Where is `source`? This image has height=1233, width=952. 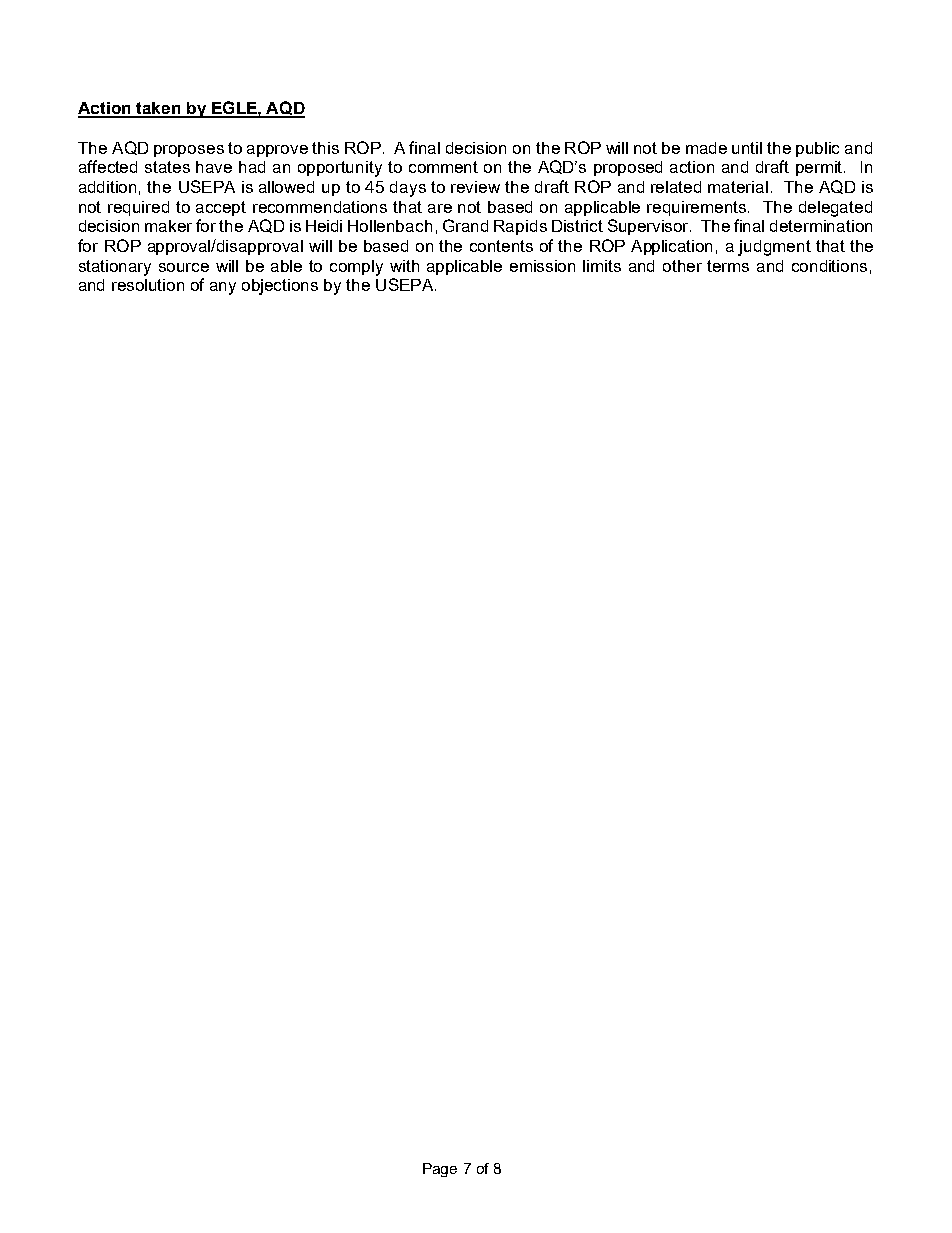 source is located at coordinates (184, 267).
